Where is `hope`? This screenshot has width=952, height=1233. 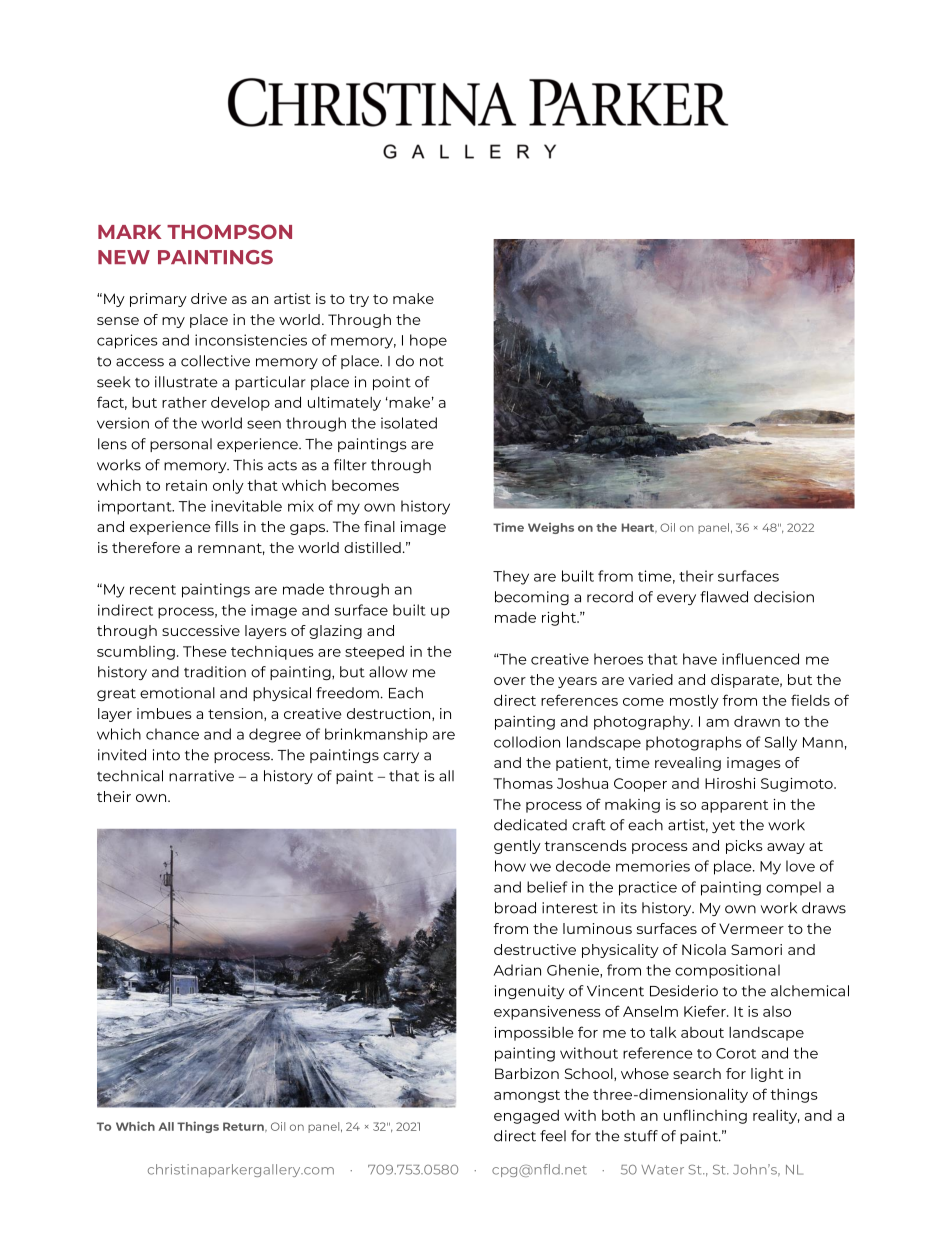
hope is located at coordinates (428, 341).
